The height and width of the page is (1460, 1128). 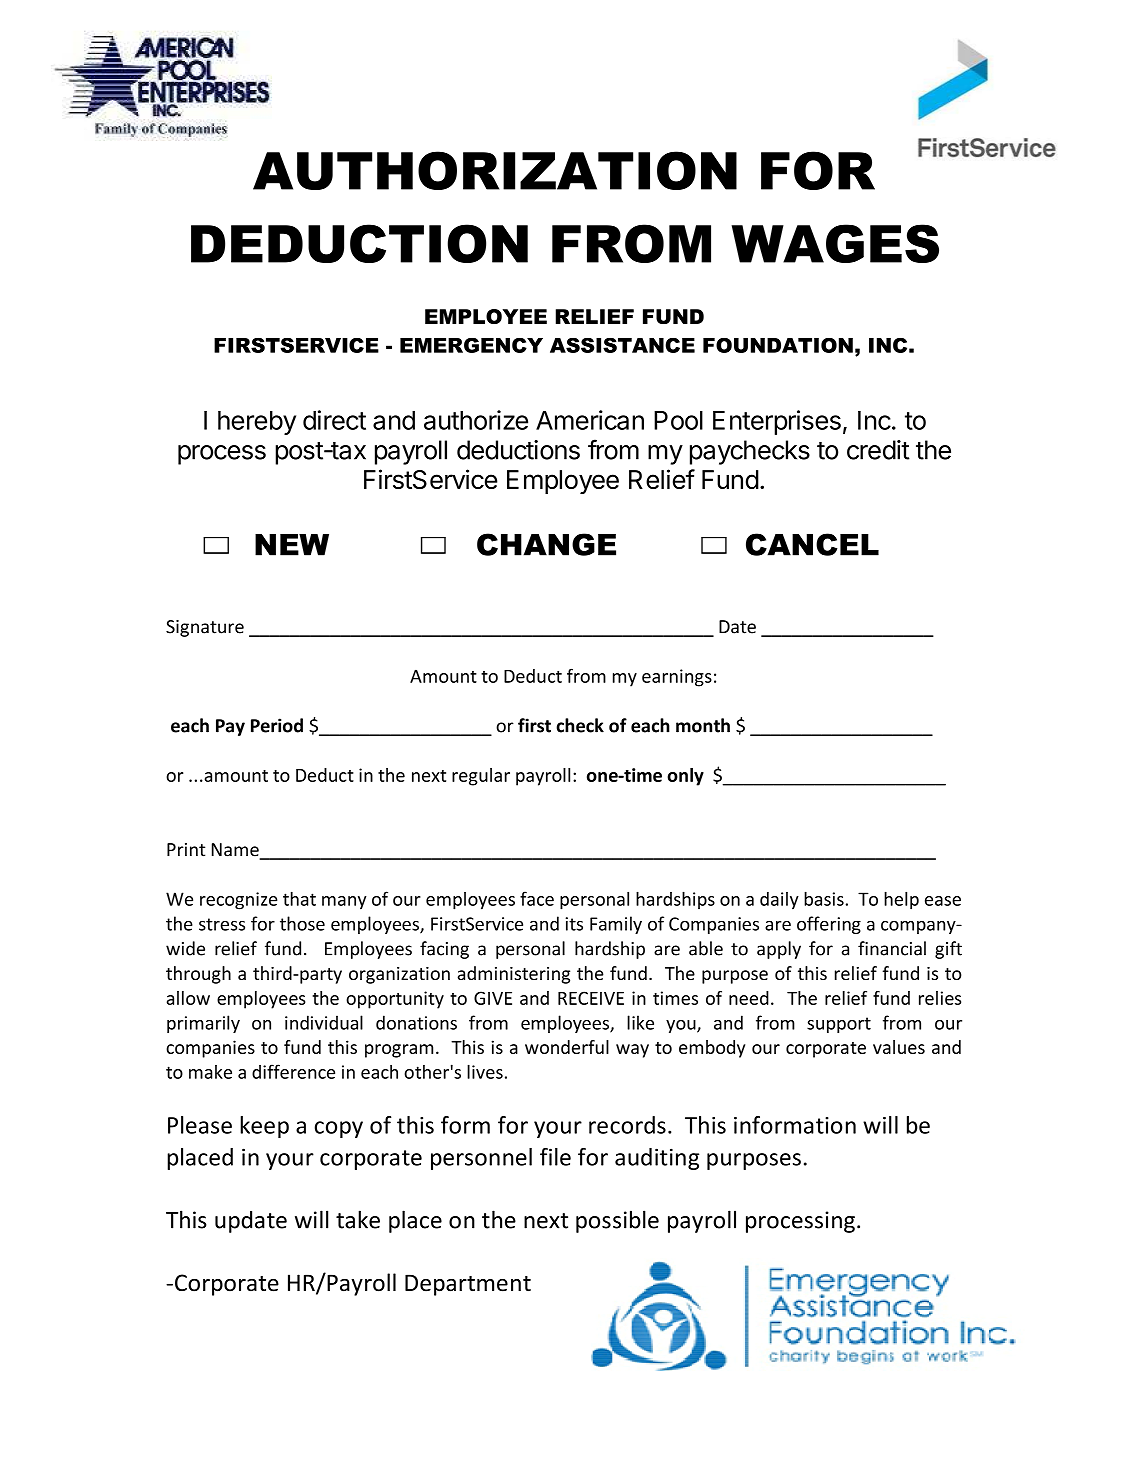 I want to click on take, so click(x=358, y=1219).
